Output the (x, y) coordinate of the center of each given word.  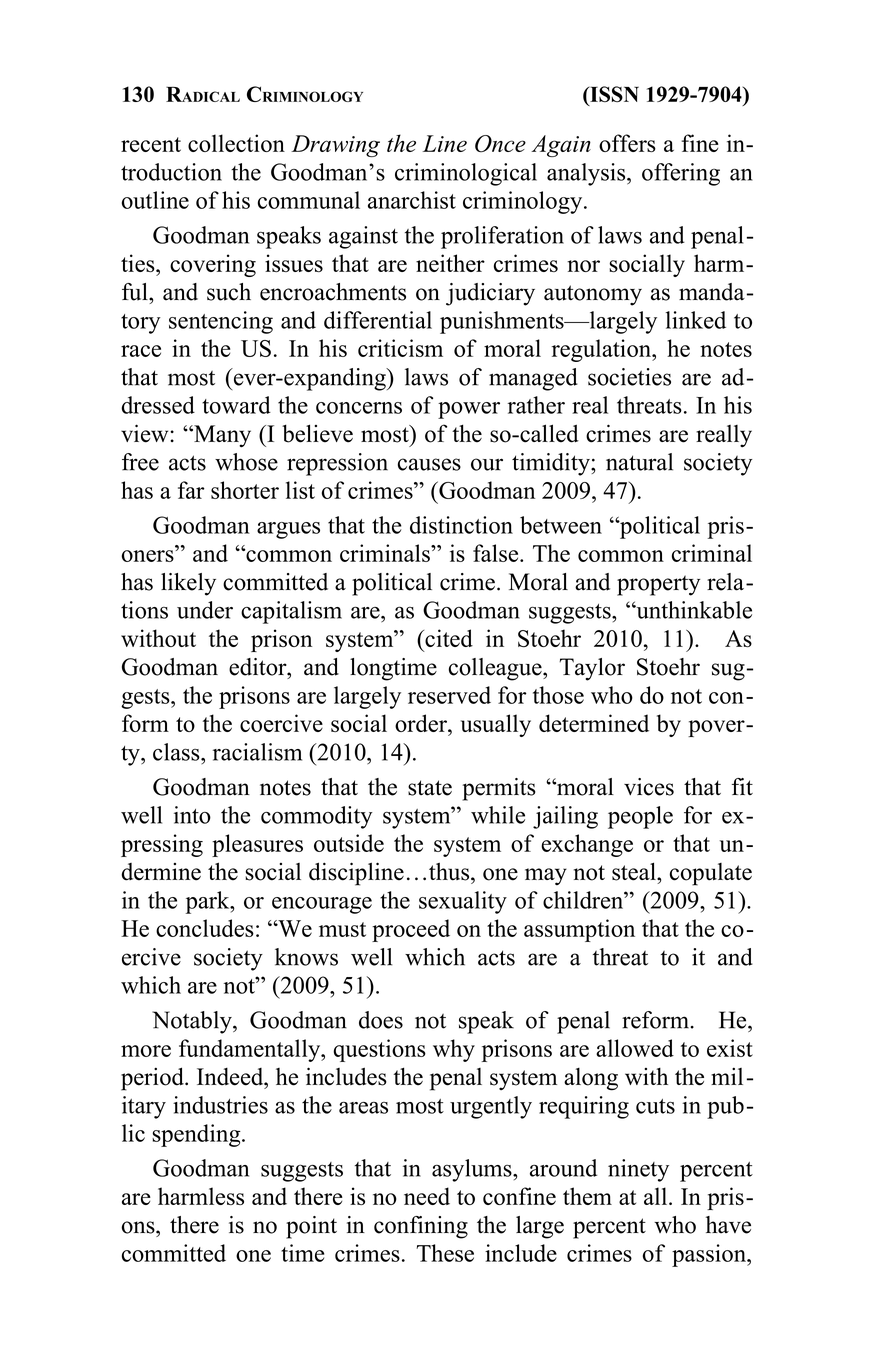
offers (627, 143)
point (311, 1227)
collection (236, 143)
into (192, 815)
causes (429, 464)
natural (639, 462)
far (191, 490)
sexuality (463, 902)
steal (635, 871)
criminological (466, 174)
